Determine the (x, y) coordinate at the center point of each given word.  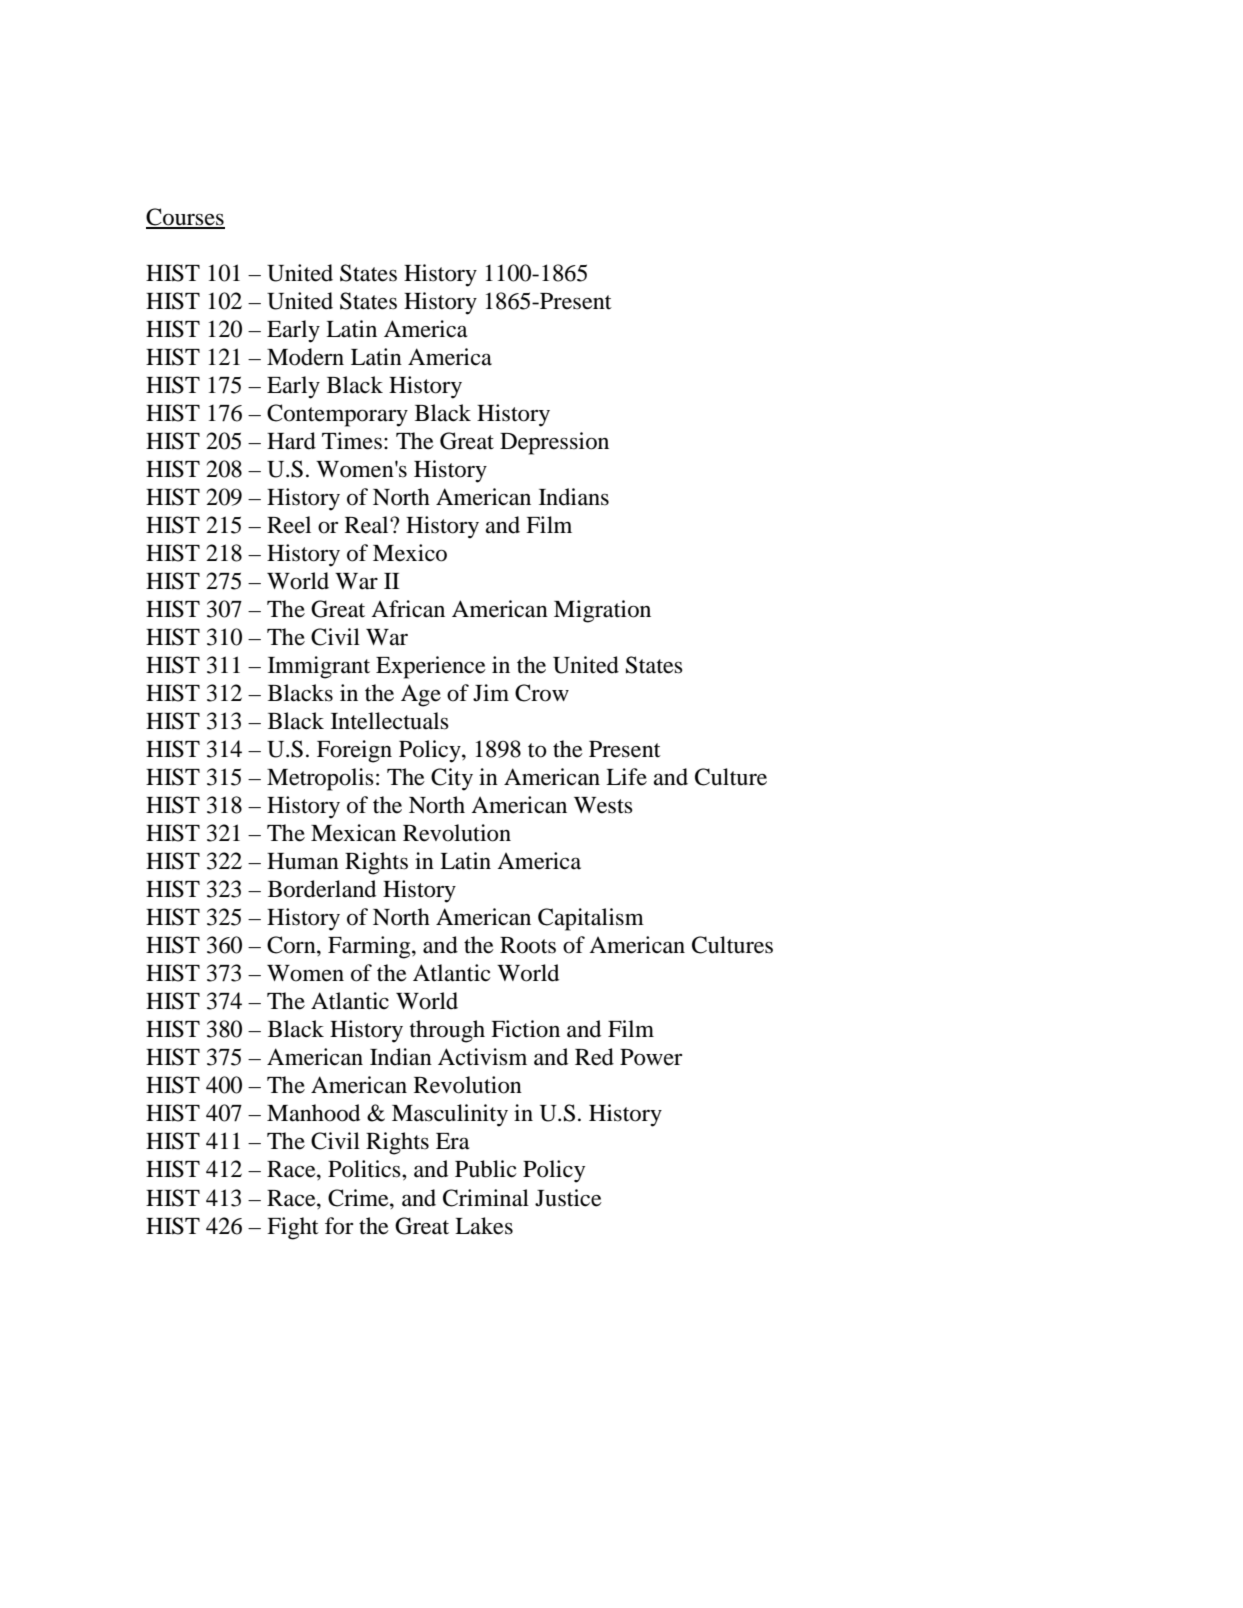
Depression (554, 443)
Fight (293, 1228)
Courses (185, 218)
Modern (305, 357)
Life (626, 777)
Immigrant (319, 667)
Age (421, 695)
